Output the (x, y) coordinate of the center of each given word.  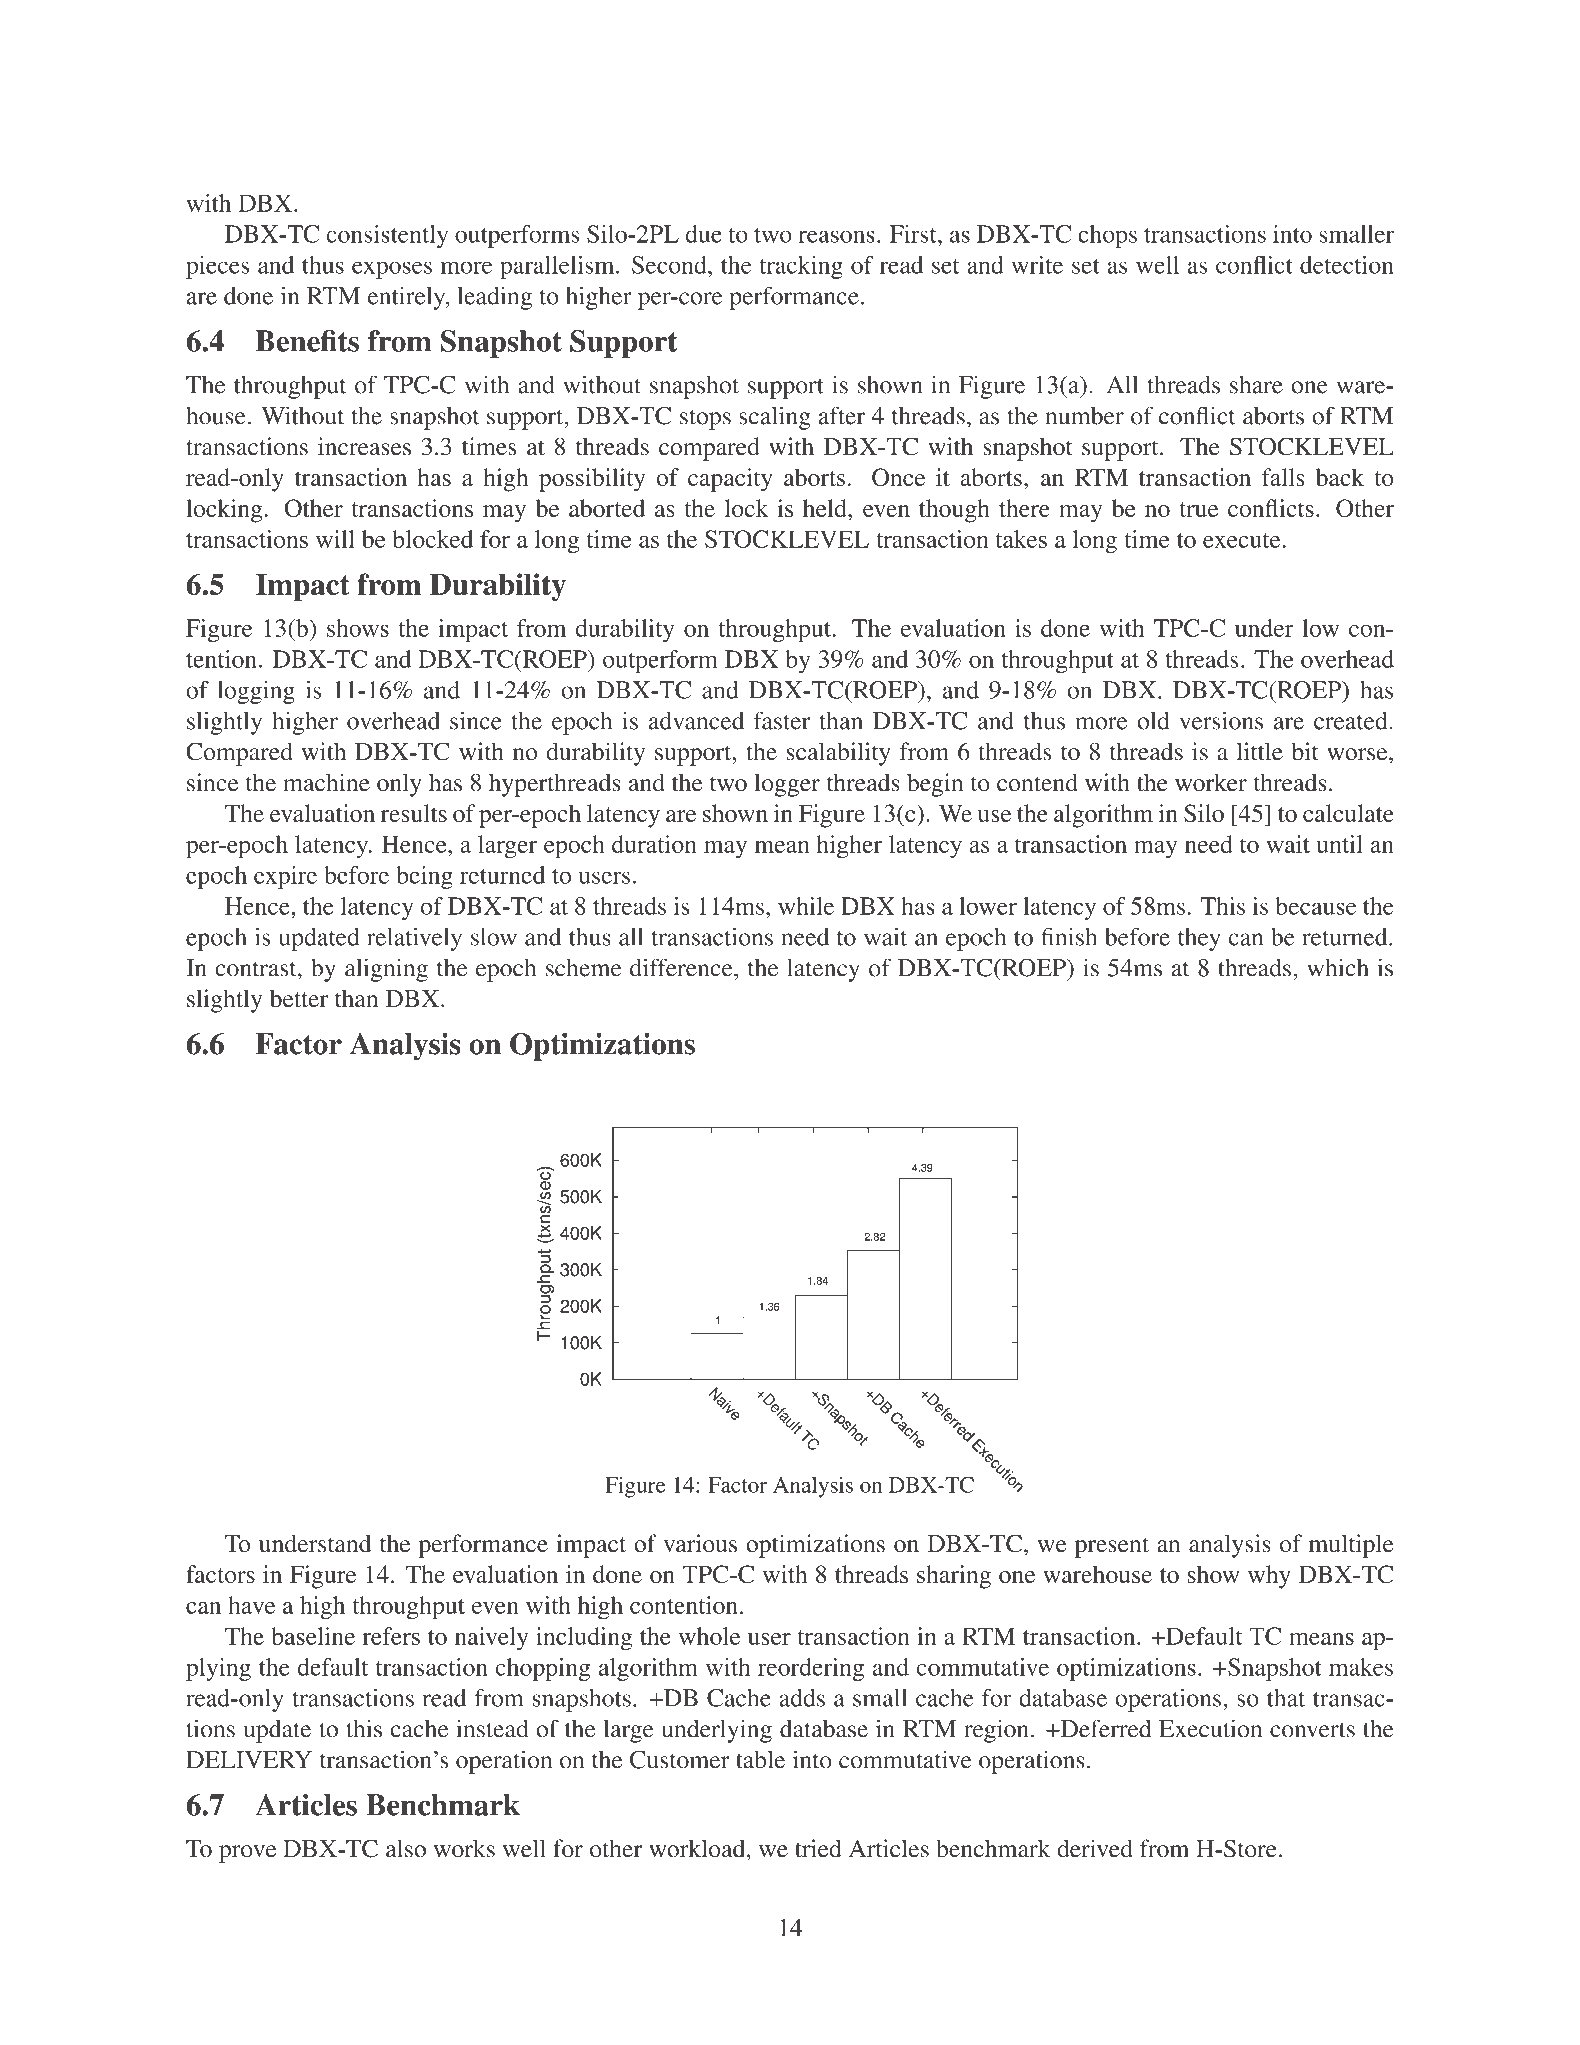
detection (1347, 265)
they (1199, 939)
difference (682, 967)
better (299, 998)
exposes (392, 270)
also (406, 1848)
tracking (801, 267)
